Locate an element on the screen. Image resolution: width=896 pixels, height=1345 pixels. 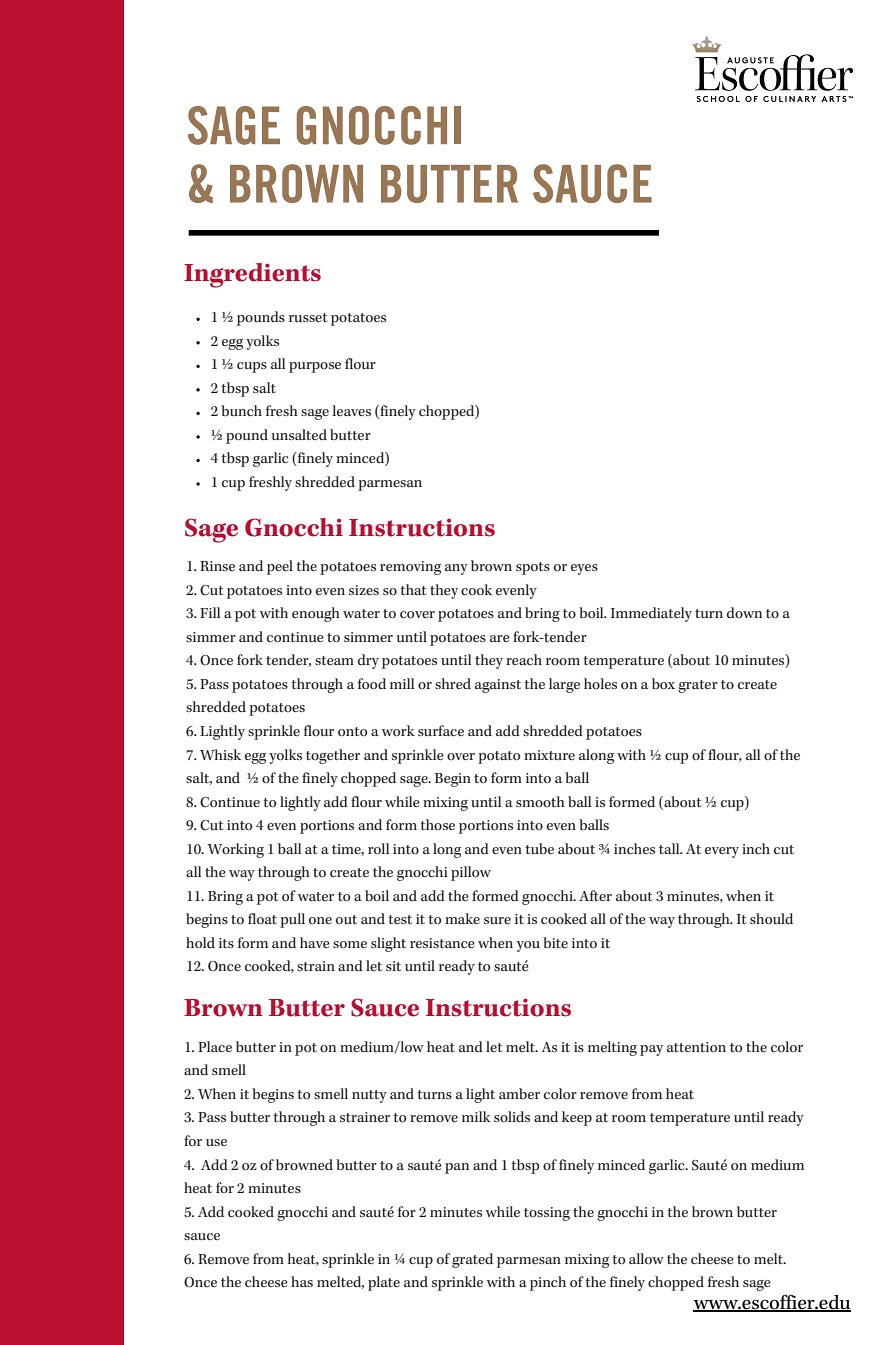
should is located at coordinates (771, 919).
